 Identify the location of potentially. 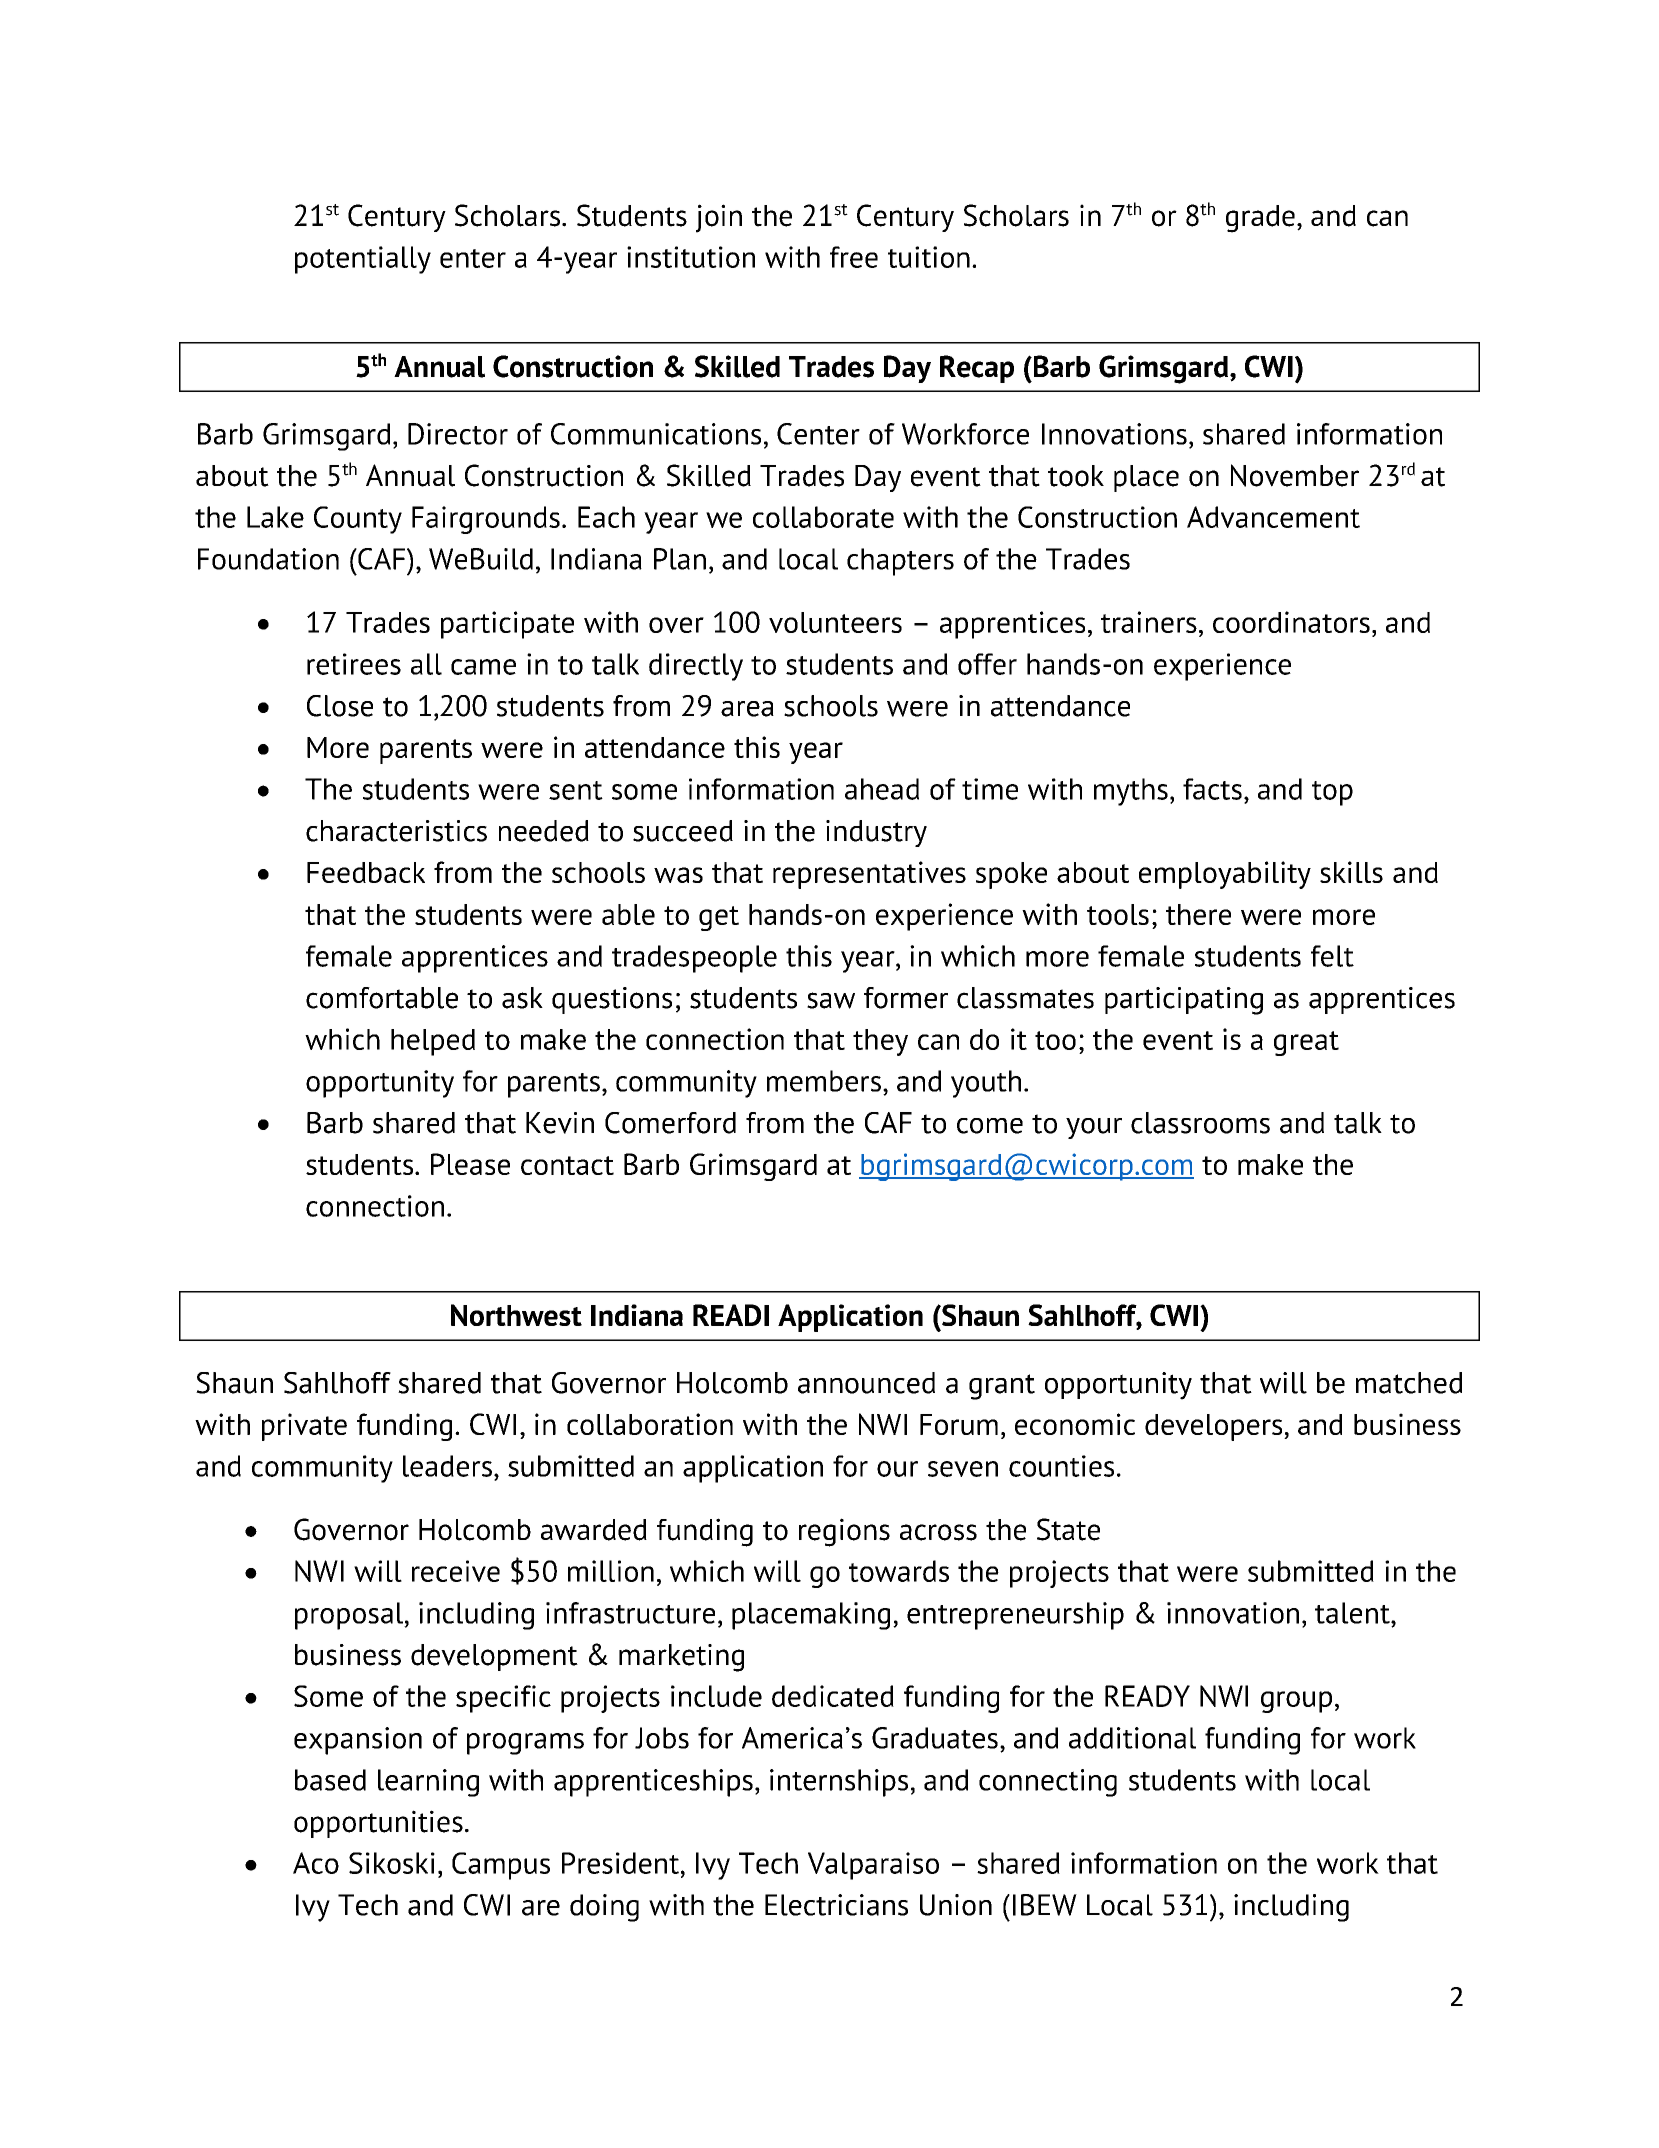
(363, 260).
